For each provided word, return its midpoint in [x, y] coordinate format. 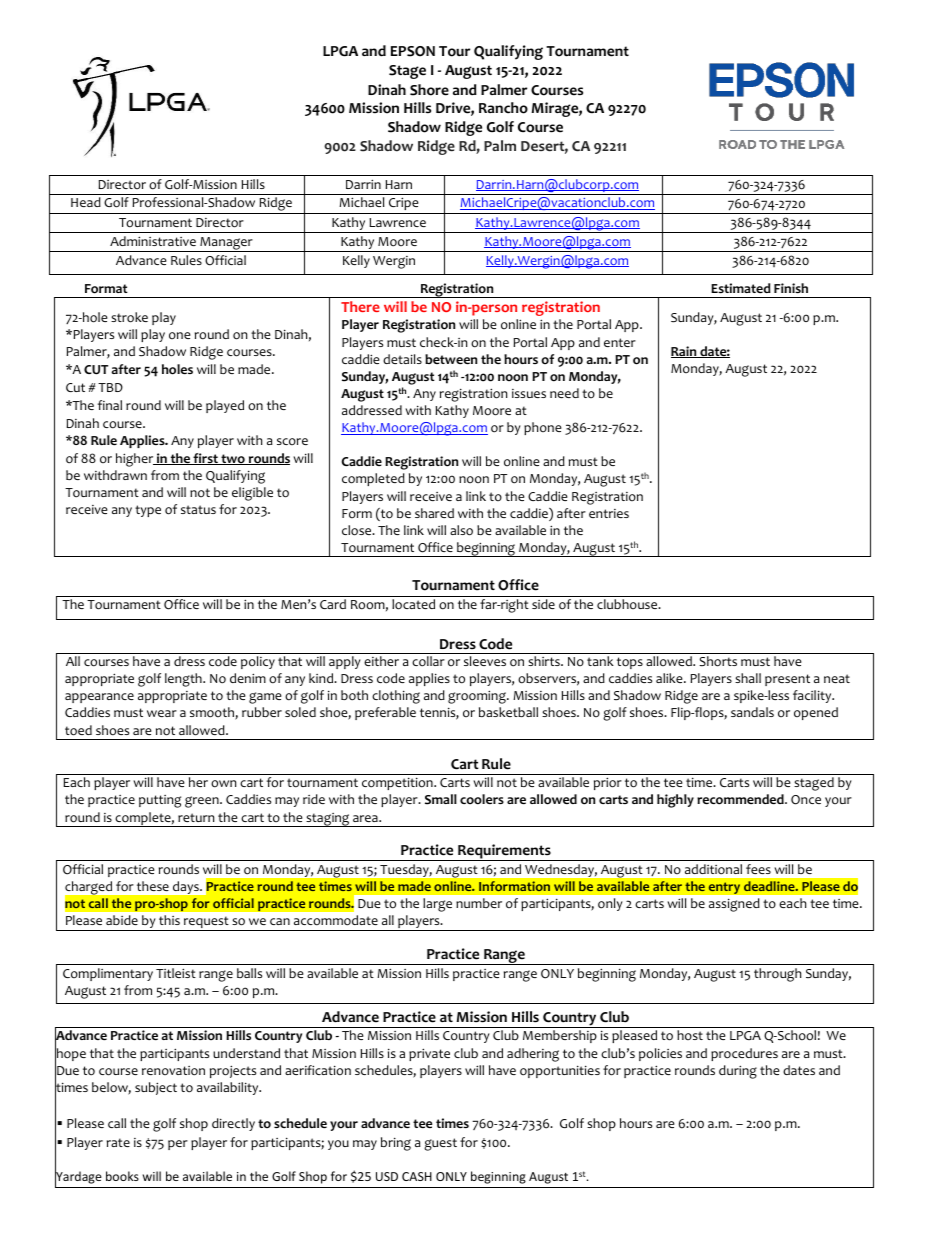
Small [441, 799]
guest [440, 1144]
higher [136, 460]
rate [118, 1142]
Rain [685, 352]
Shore [429, 90]
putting [160, 801]
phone [543, 428]
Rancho [503, 108]
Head [86, 202]
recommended [741, 799]
